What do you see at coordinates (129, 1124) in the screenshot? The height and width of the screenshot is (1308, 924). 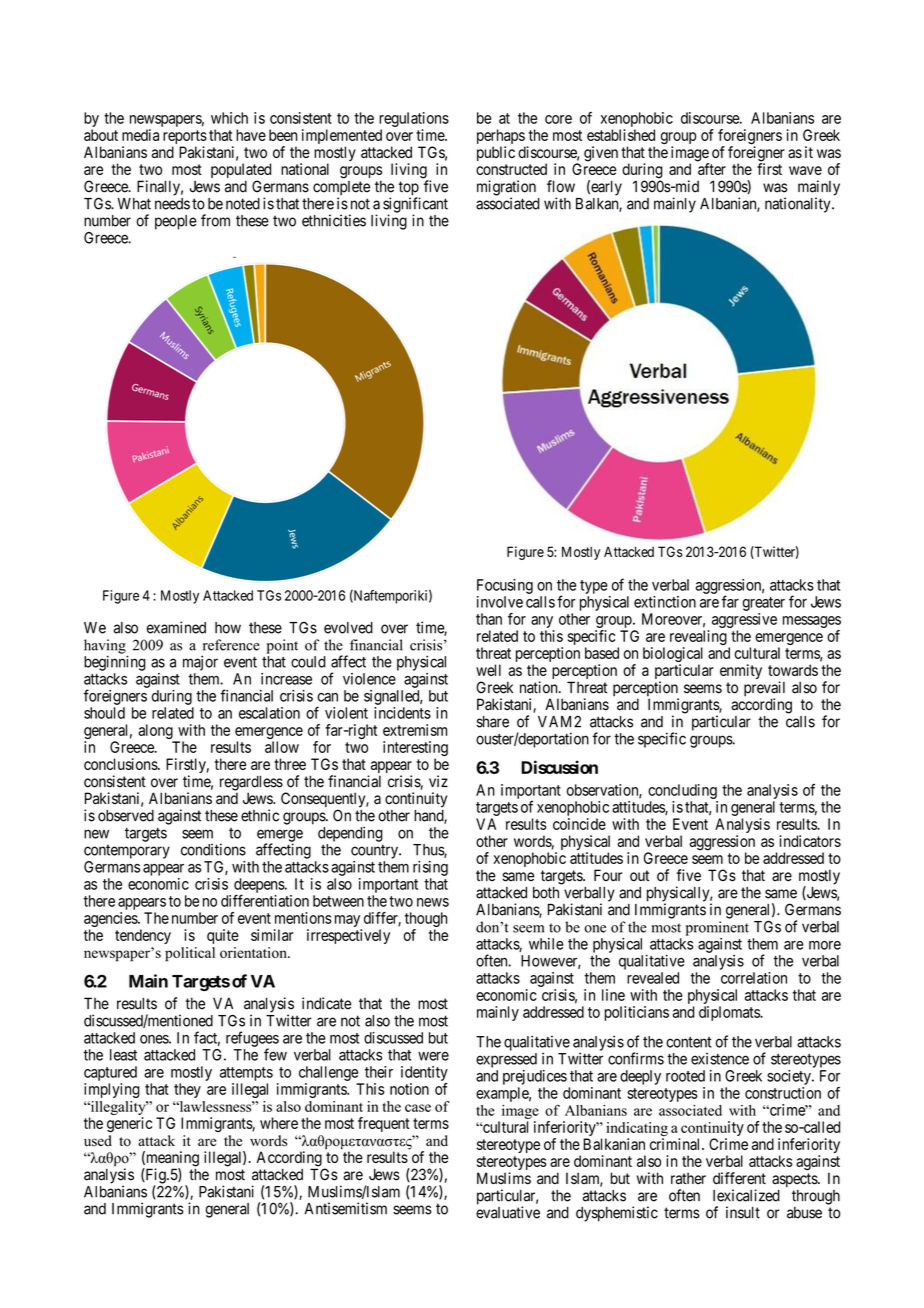 I see `generic` at bounding box center [129, 1124].
